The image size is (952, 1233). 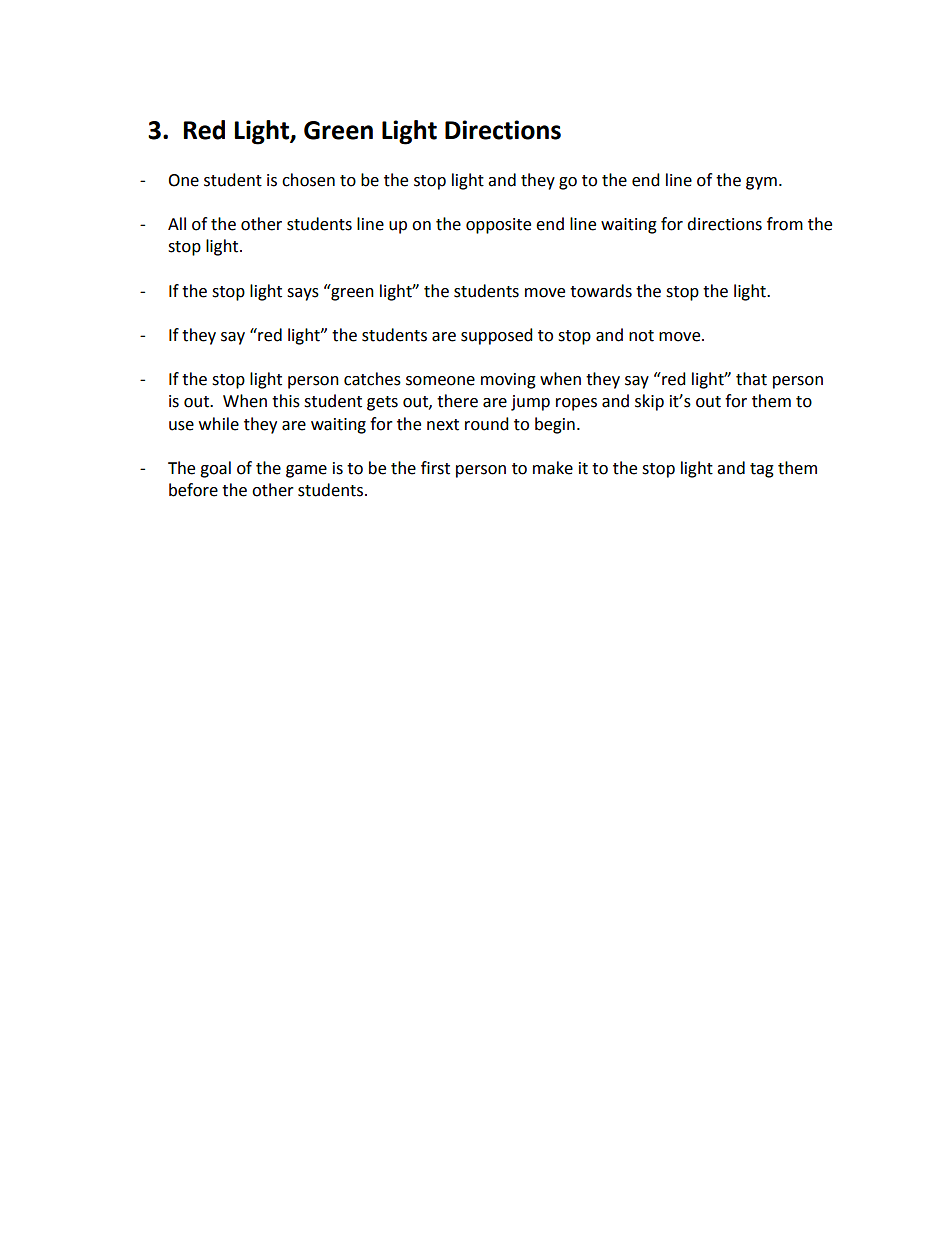 I want to click on gym, so click(x=761, y=183).
